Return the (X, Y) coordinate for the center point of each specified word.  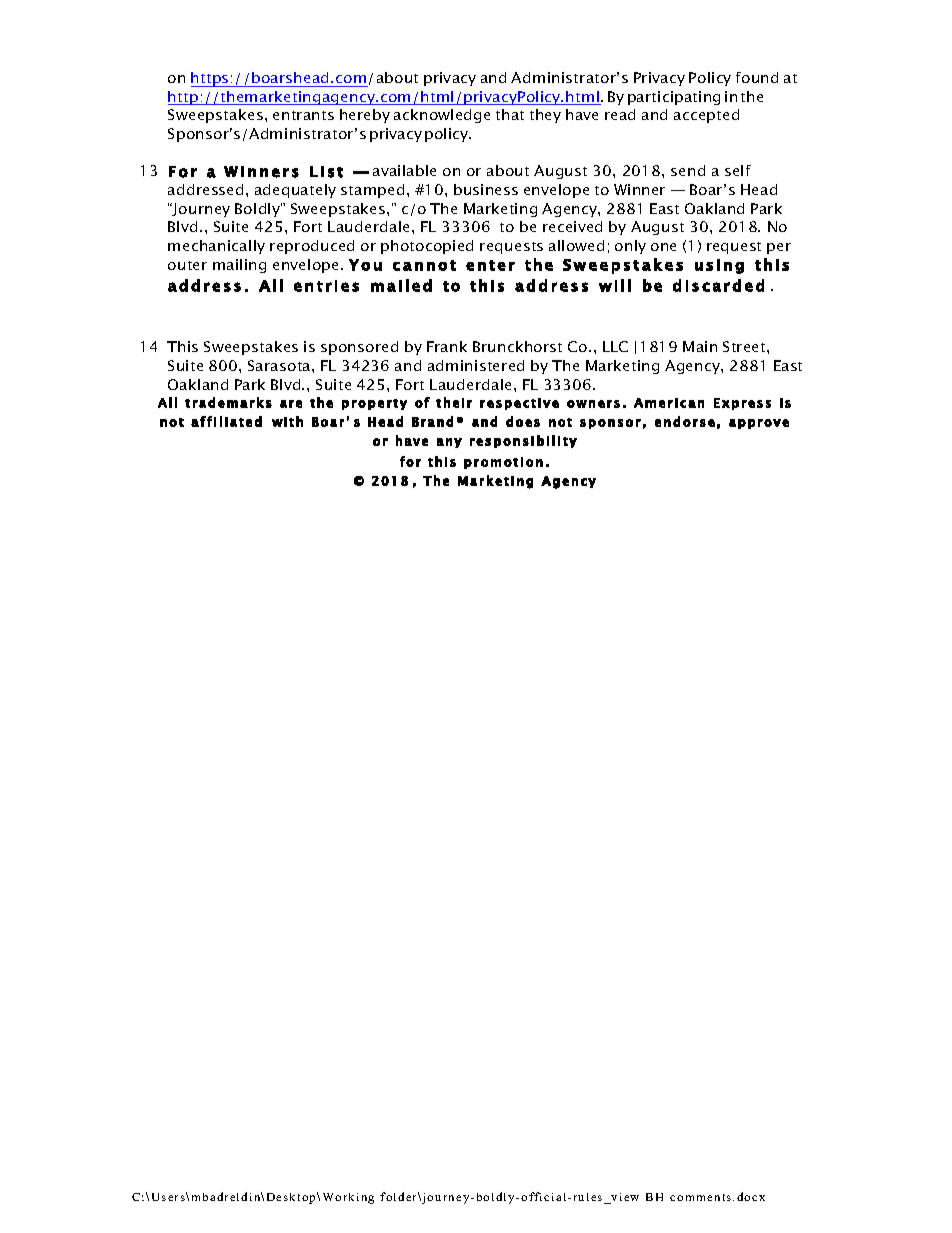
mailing (239, 266)
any (449, 443)
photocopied (427, 247)
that (510, 114)
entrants (303, 115)
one (663, 247)
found (757, 77)
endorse (685, 421)
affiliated (226, 421)
